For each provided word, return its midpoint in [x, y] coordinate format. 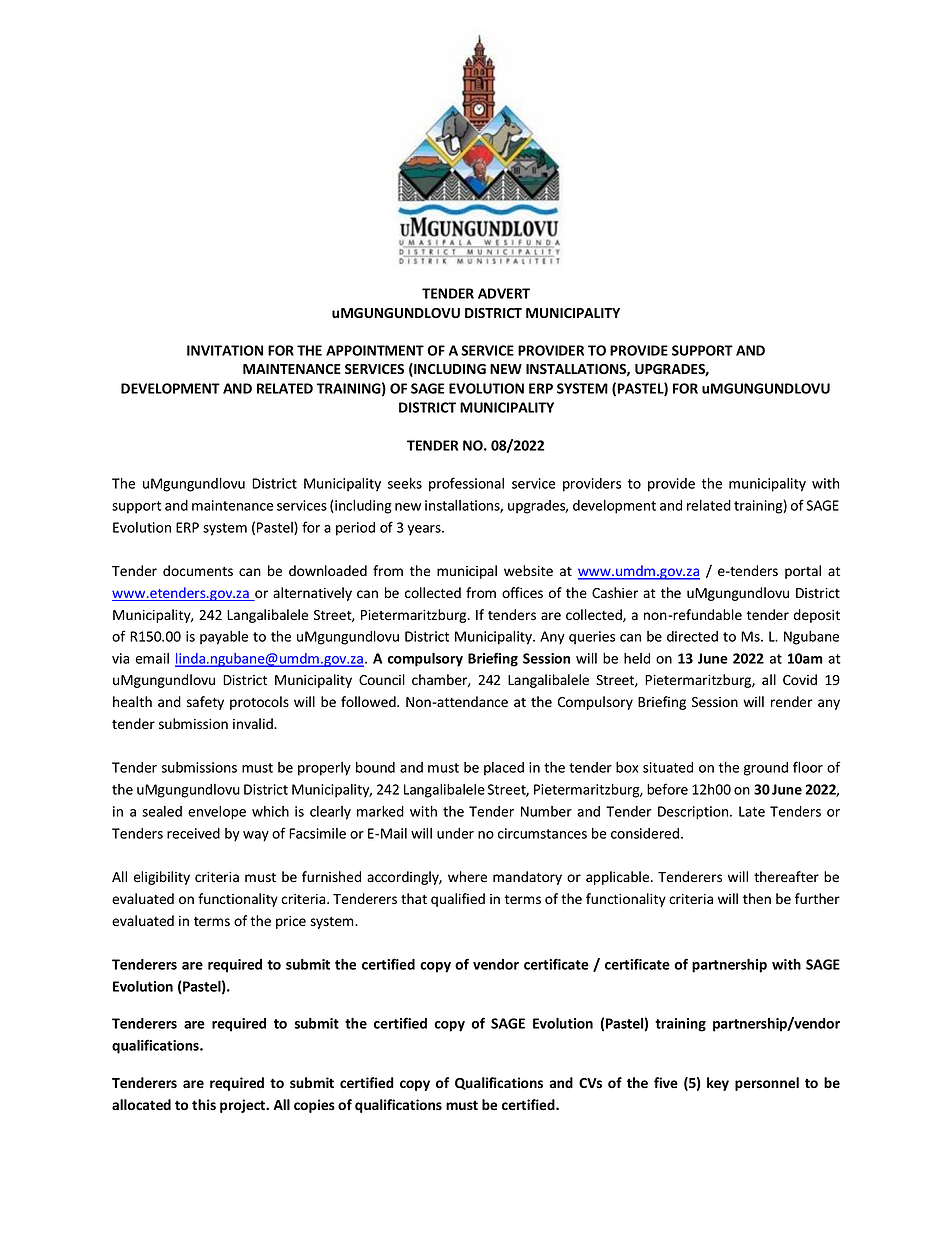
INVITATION [225, 350]
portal [803, 572]
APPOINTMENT [375, 350]
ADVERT [504, 293]
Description [694, 813]
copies [314, 1106]
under [455, 833]
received [193, 833]
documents [198, 571]
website [528, 571]
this [204, 1104]
